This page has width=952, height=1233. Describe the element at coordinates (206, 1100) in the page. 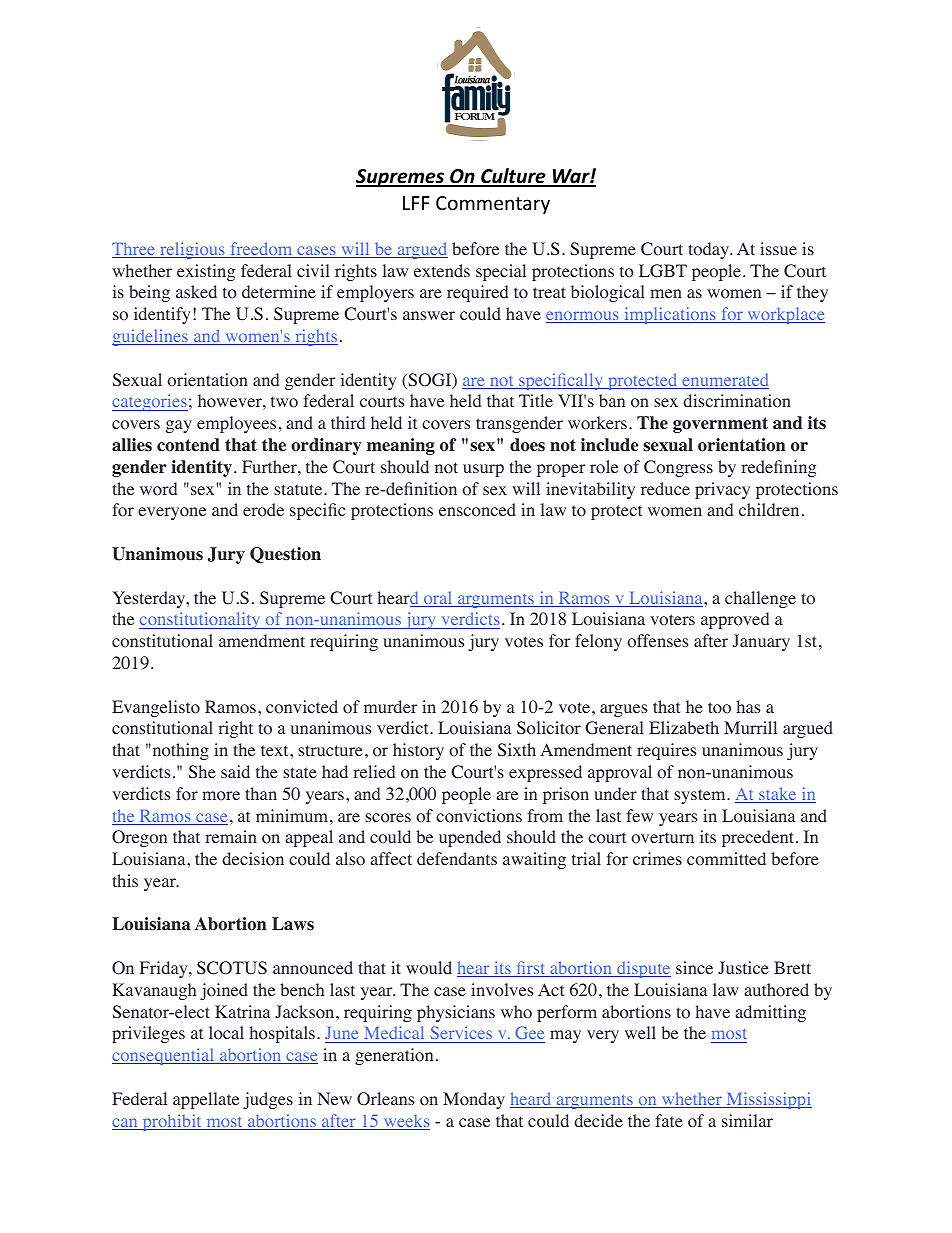

I see `appellate` at that location.
